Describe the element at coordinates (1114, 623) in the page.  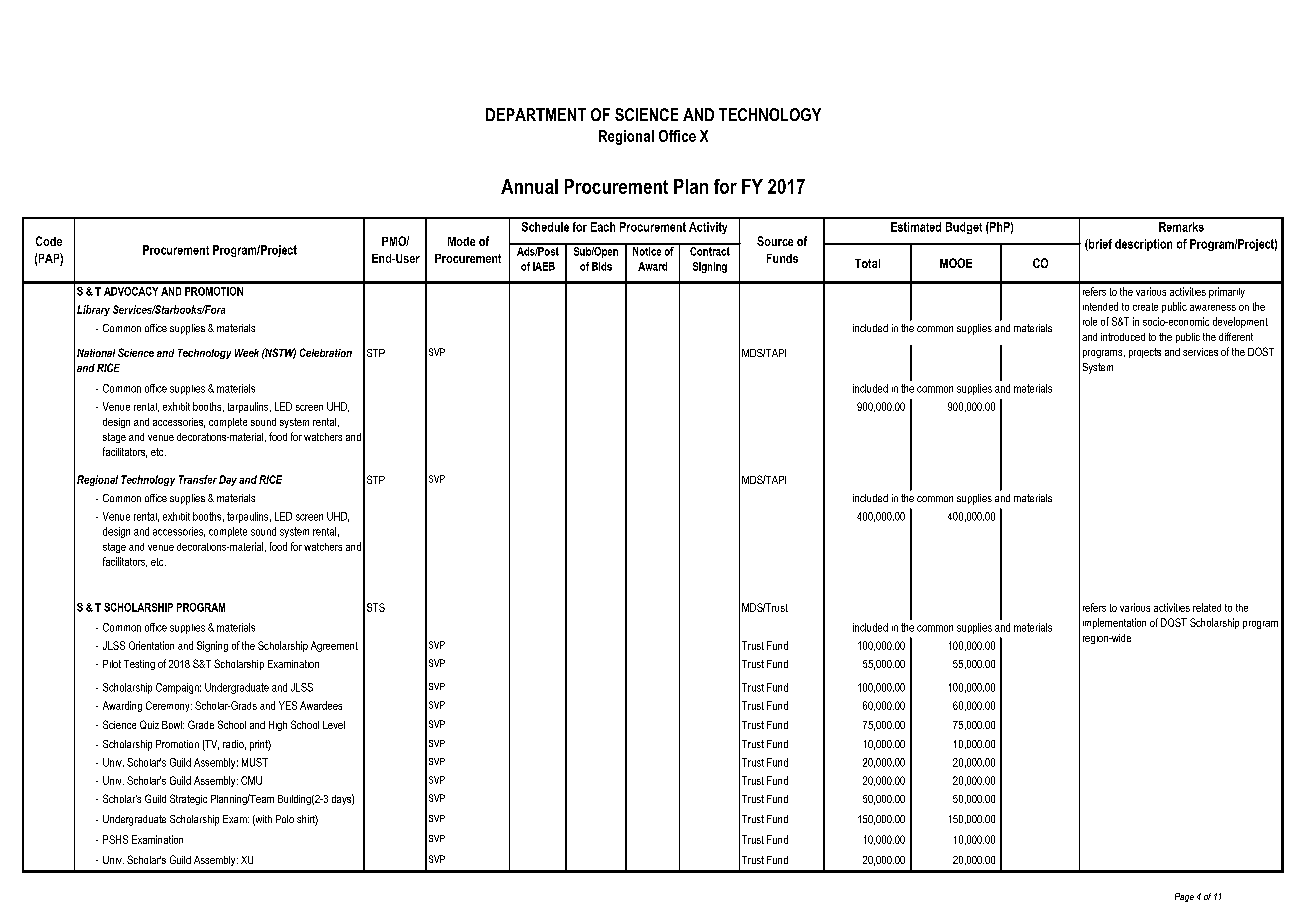
I see `implementation` at that location.
